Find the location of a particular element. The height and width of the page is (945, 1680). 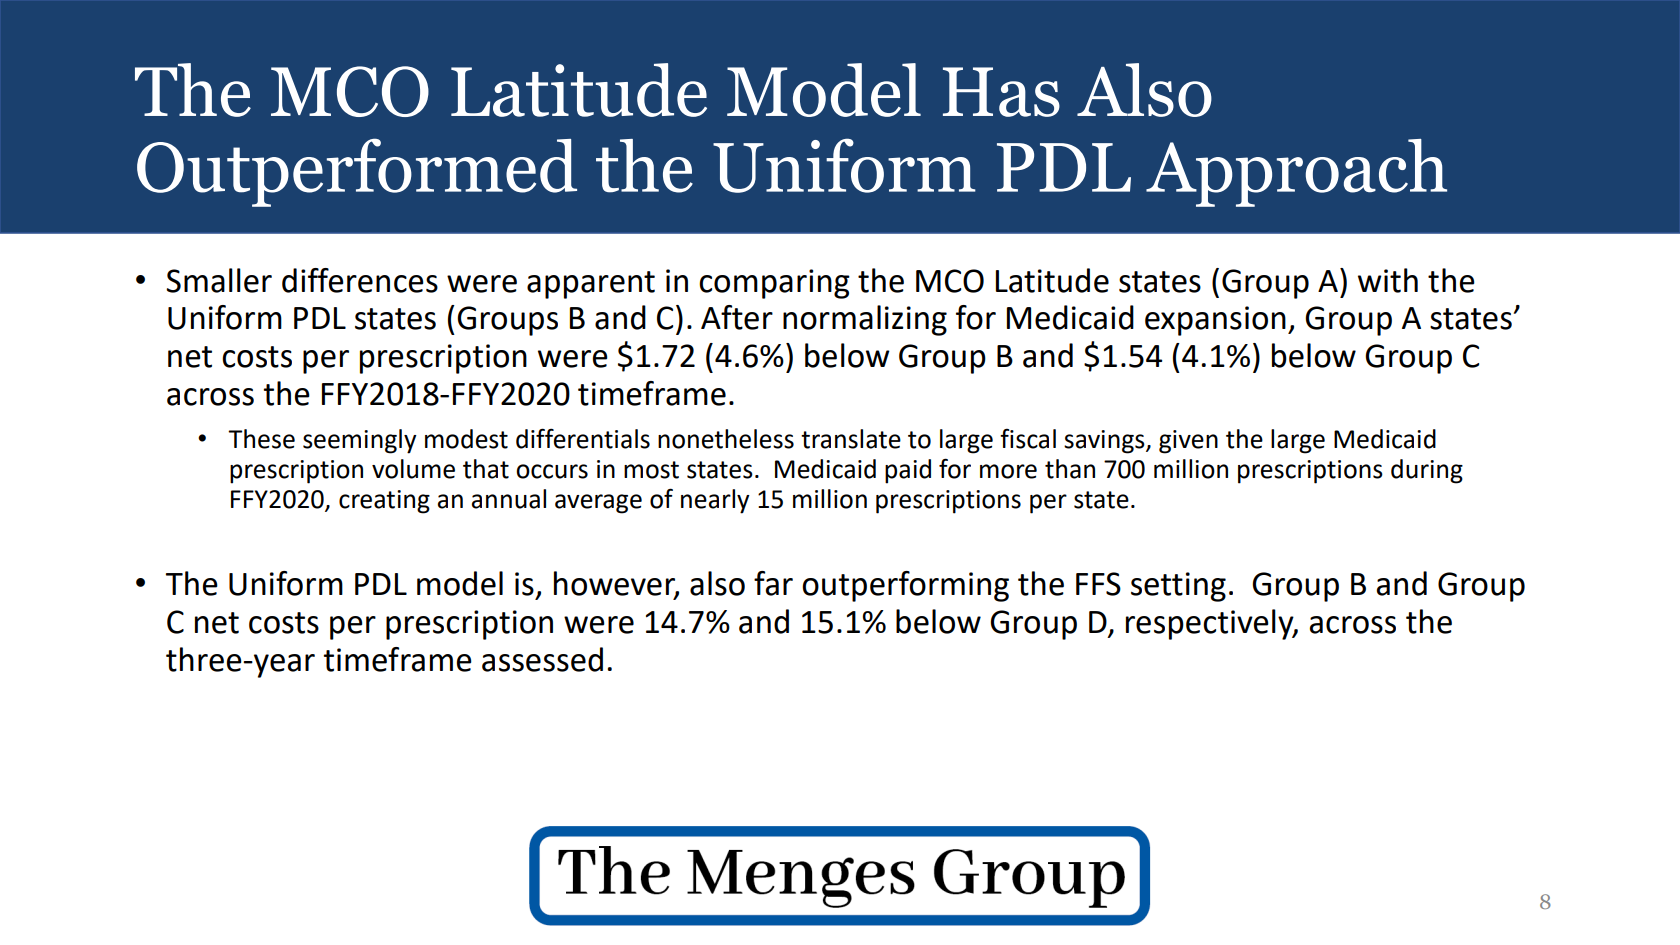

outperforming is located at coordinates (905, 586).
